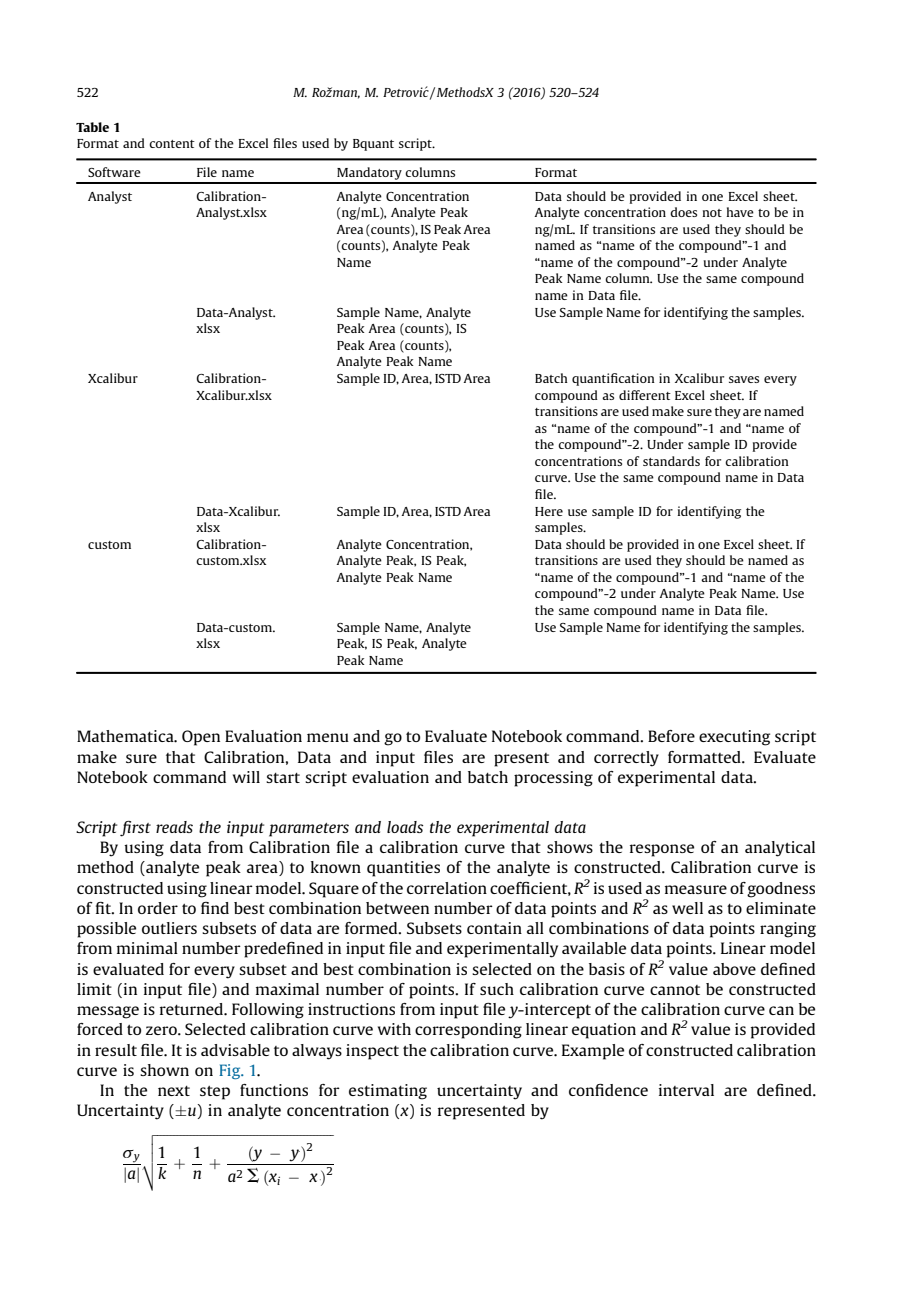 The height and width of the page is (1316, 904). Describe the element at coordinates (740, 212) in the page. I see `have` at that location.
